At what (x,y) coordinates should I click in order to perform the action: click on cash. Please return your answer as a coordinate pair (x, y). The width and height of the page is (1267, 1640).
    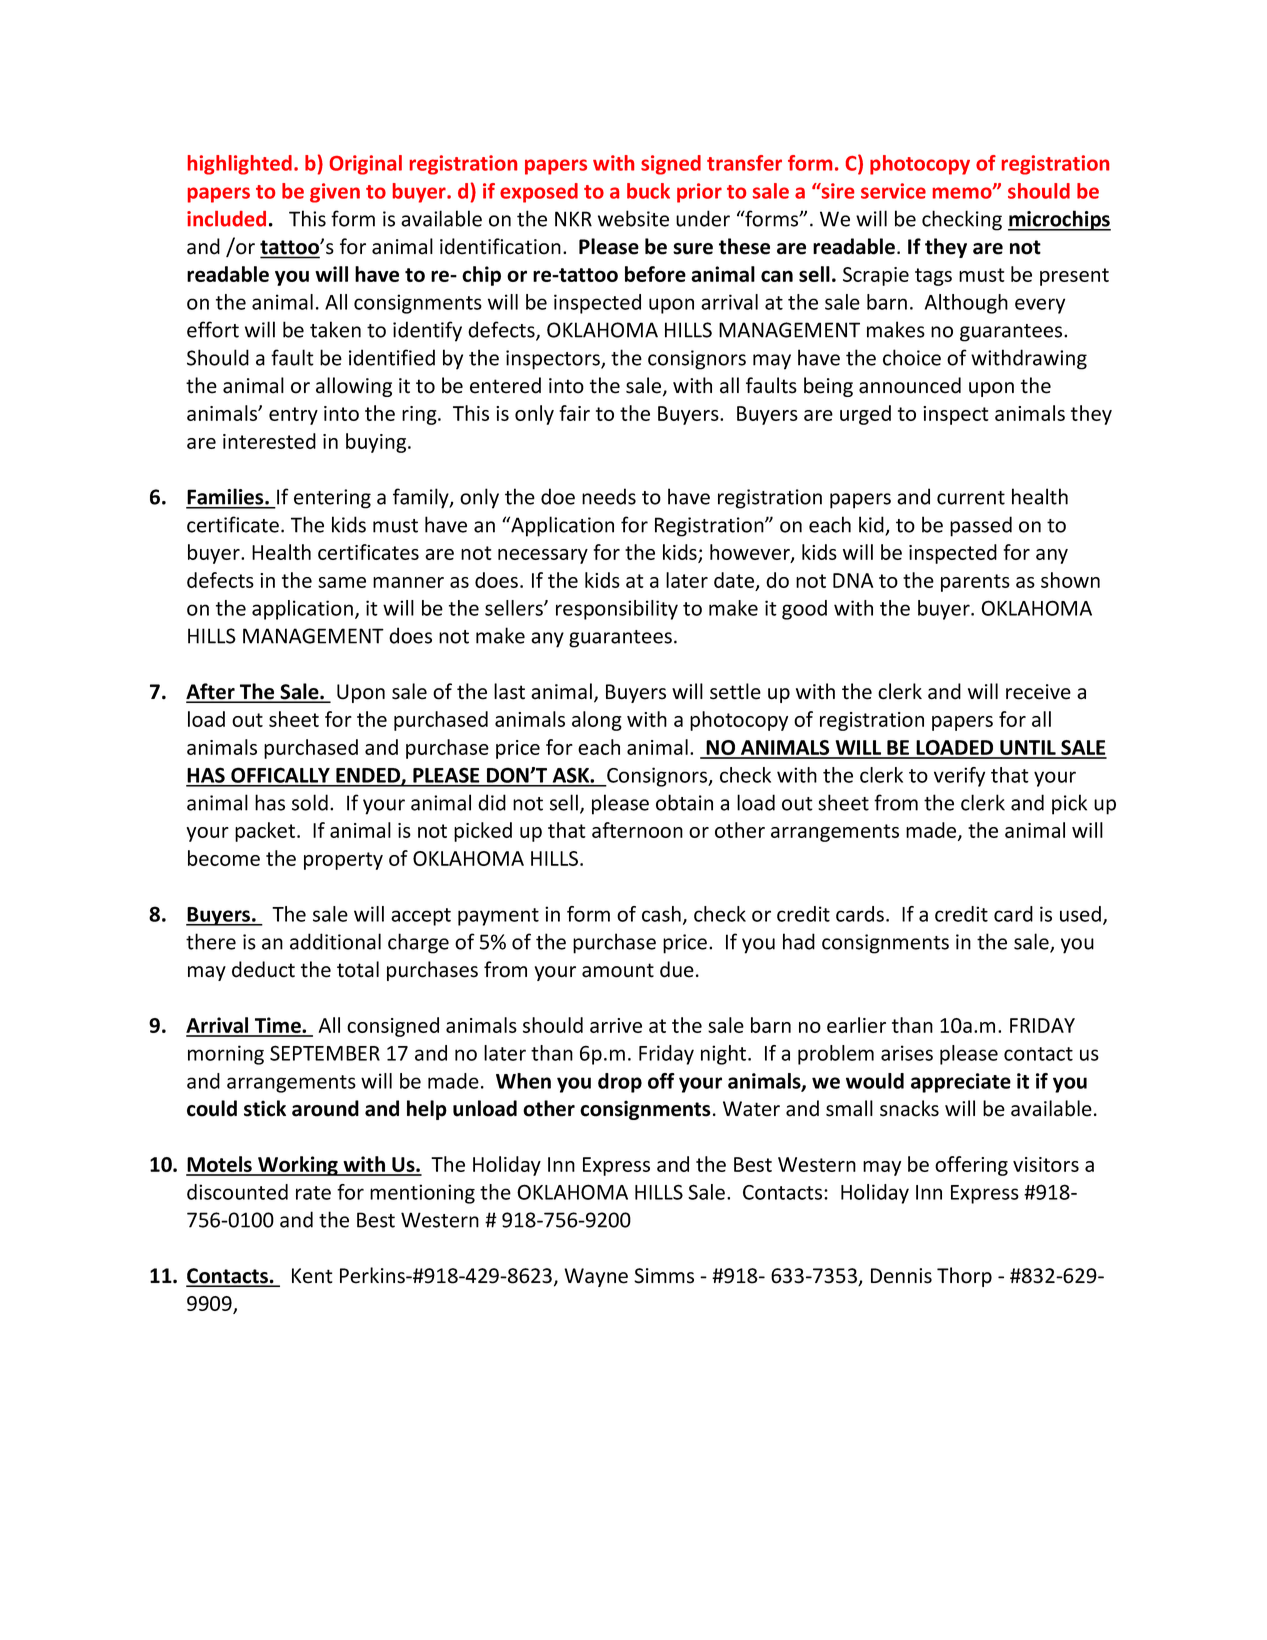
    Looking at the image, I should click on (661, 914).
